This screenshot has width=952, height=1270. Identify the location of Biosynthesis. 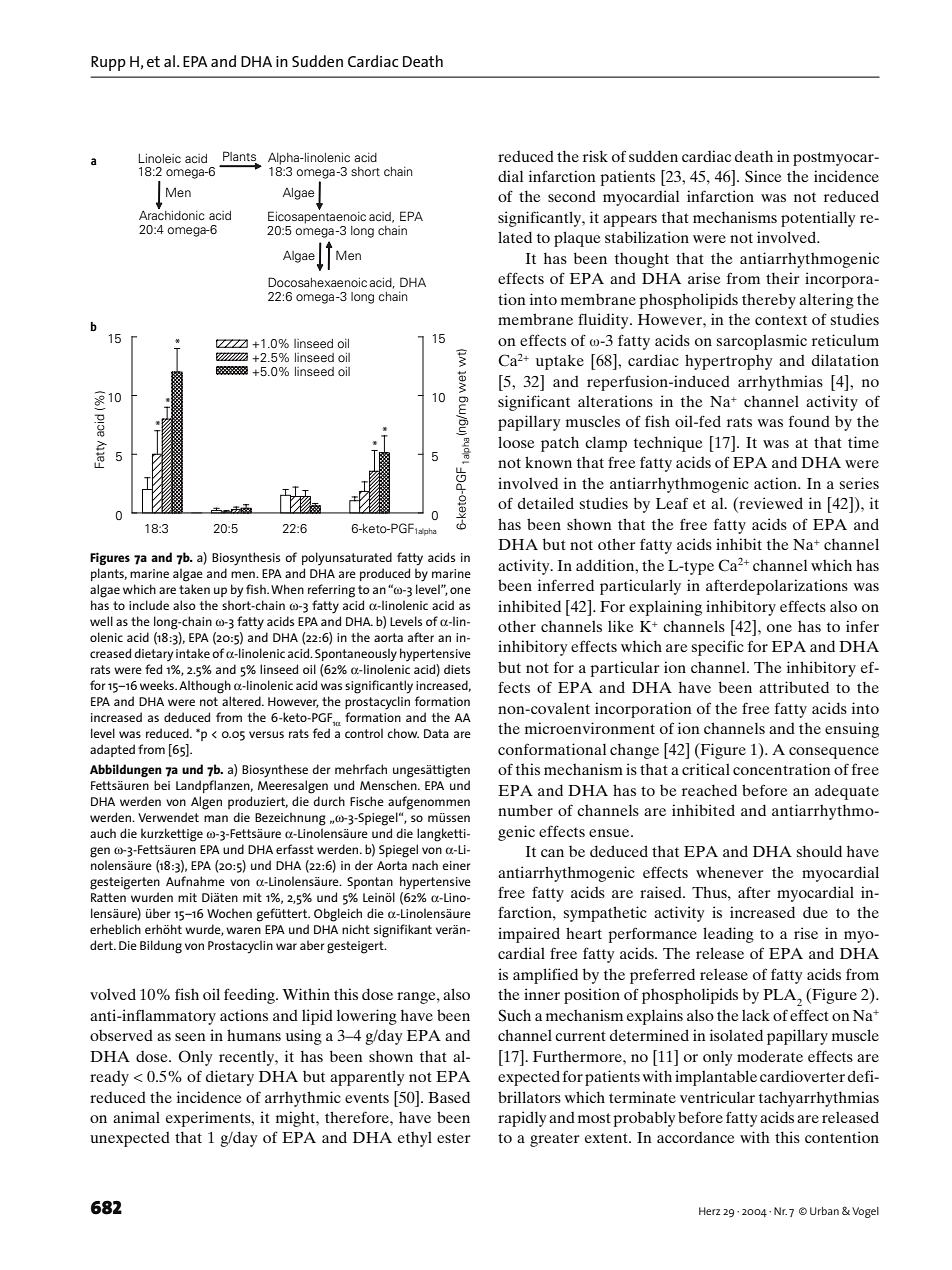
(246, 559).
